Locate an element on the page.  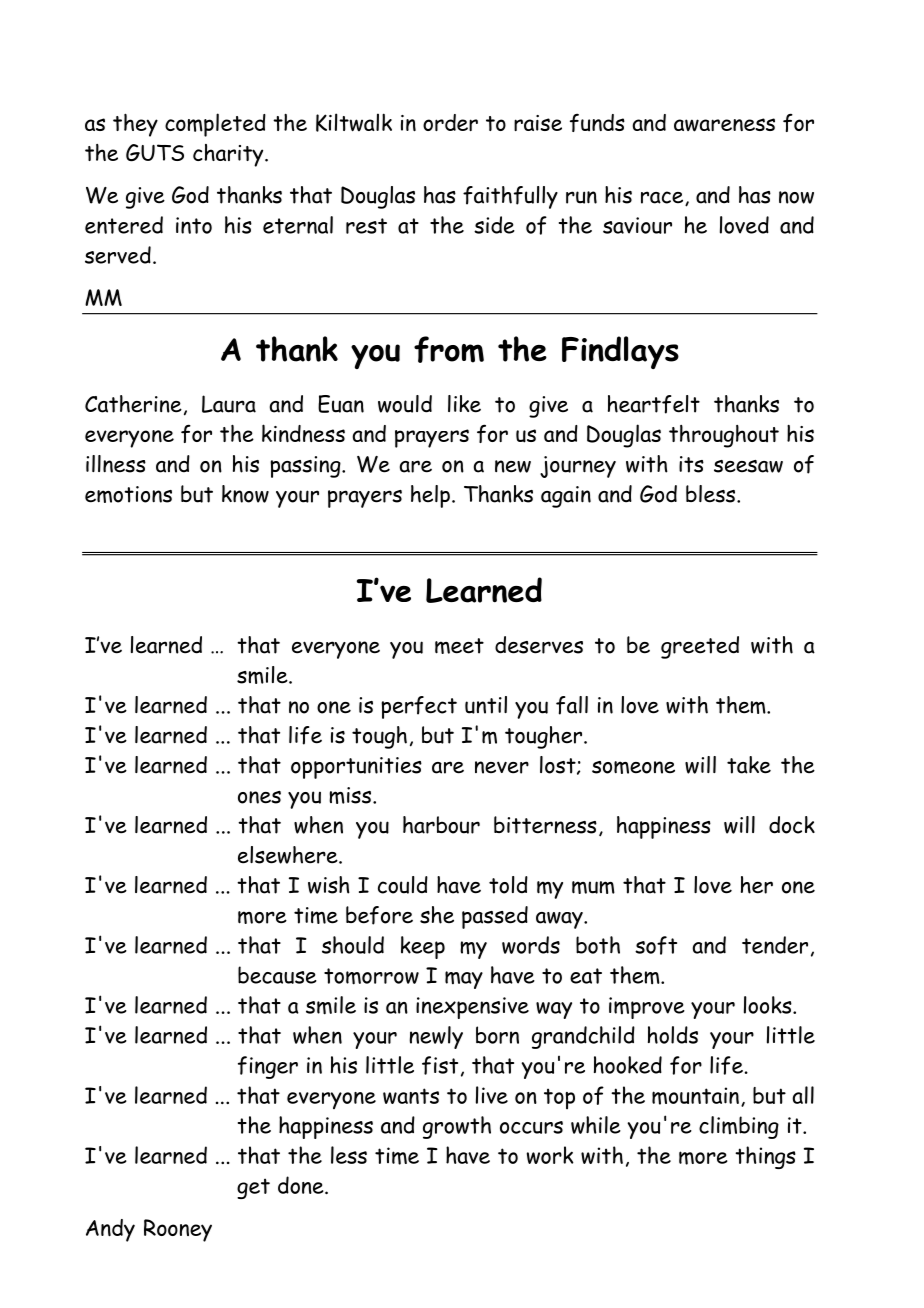
like is located at coordinates (464, 404).
